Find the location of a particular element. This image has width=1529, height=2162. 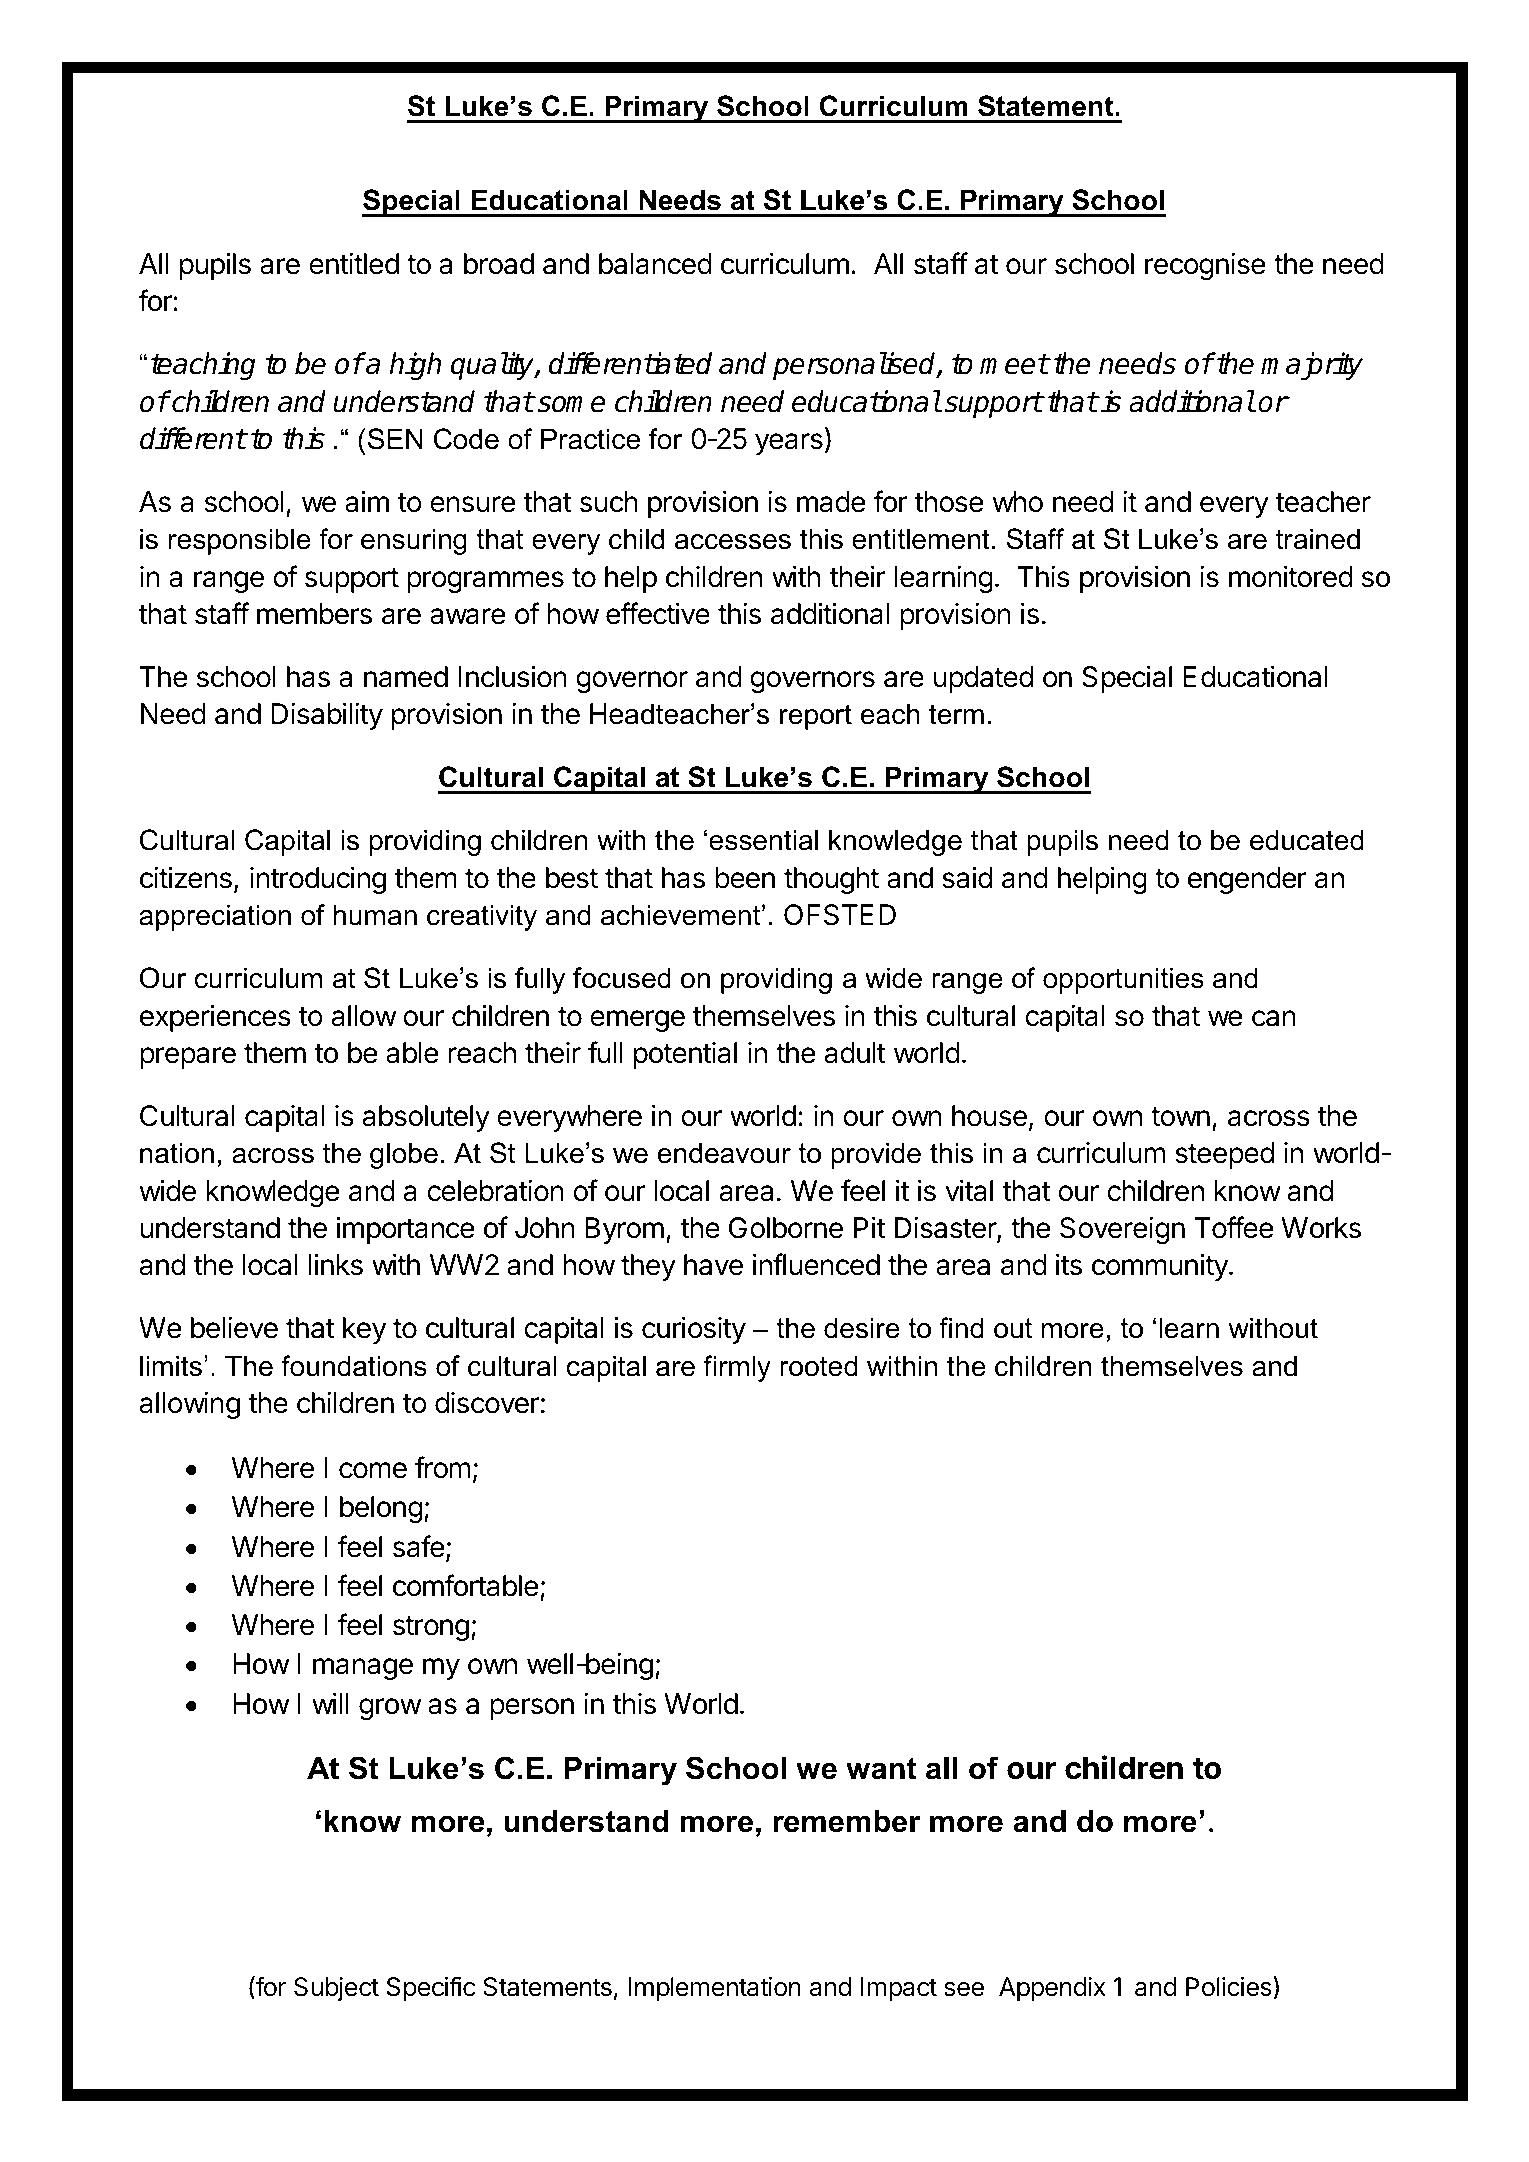

balanced is located at coordinates (655, 264).
